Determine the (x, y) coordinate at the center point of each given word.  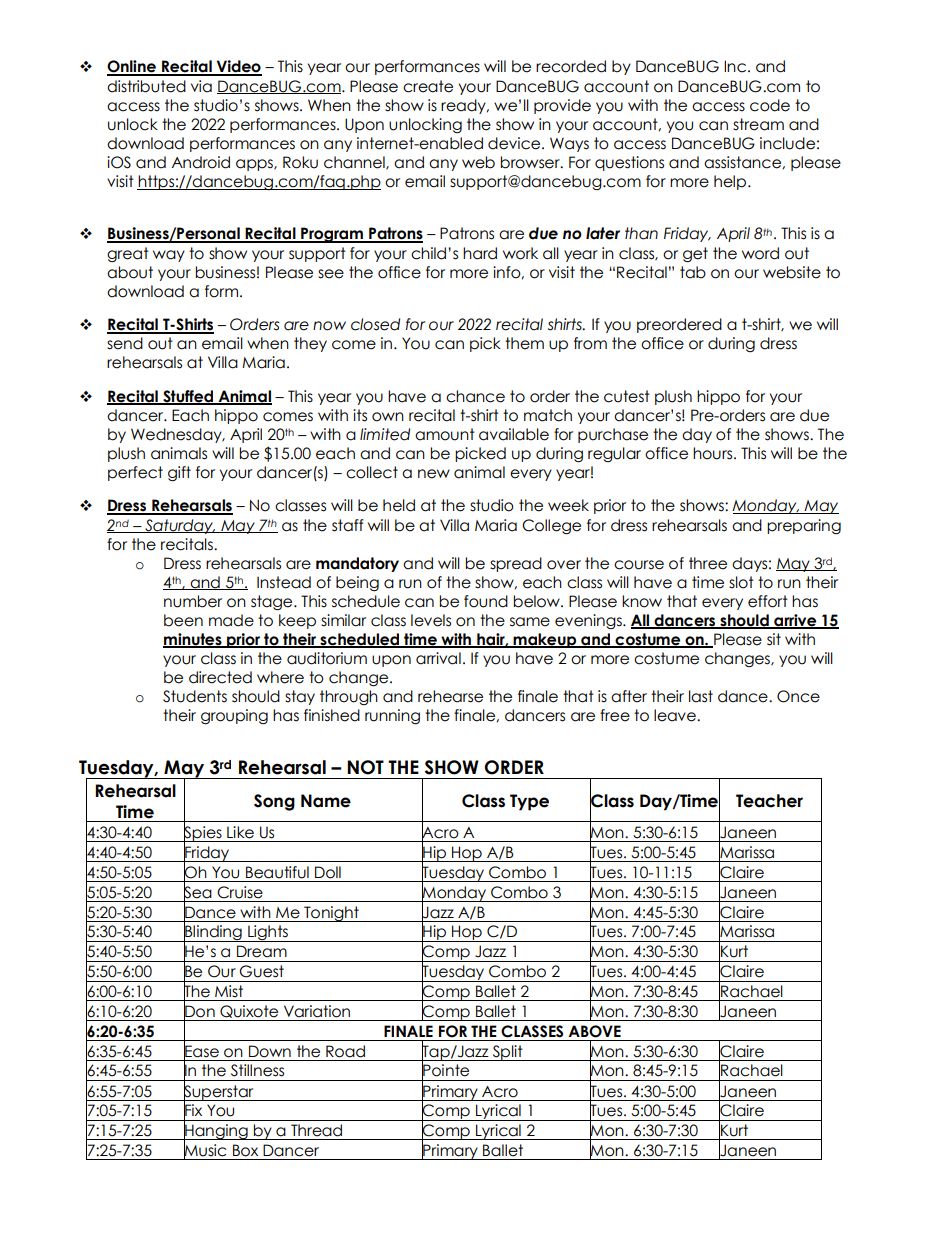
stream (758, 124)
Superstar (219, 1092)
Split (508, 1053)
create (428, 86)
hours (714, 453)
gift (179, 474)
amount (445, 434)
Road (345, 1051)
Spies (203, 834)
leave (676, 715)
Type (529, 802)
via (201, 86)
